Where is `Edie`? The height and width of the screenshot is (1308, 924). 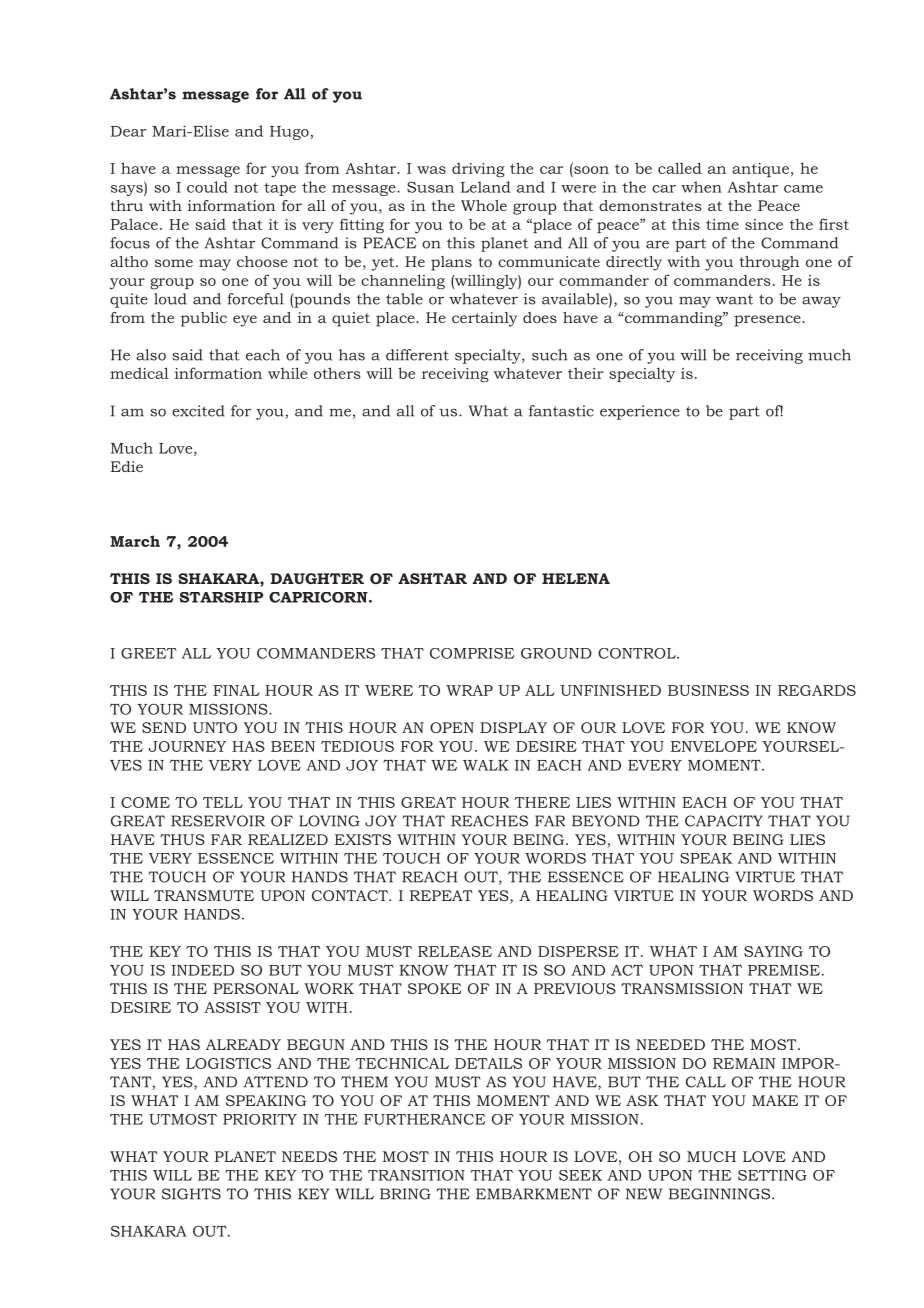
Edie is located at coordinates (127, 466).
